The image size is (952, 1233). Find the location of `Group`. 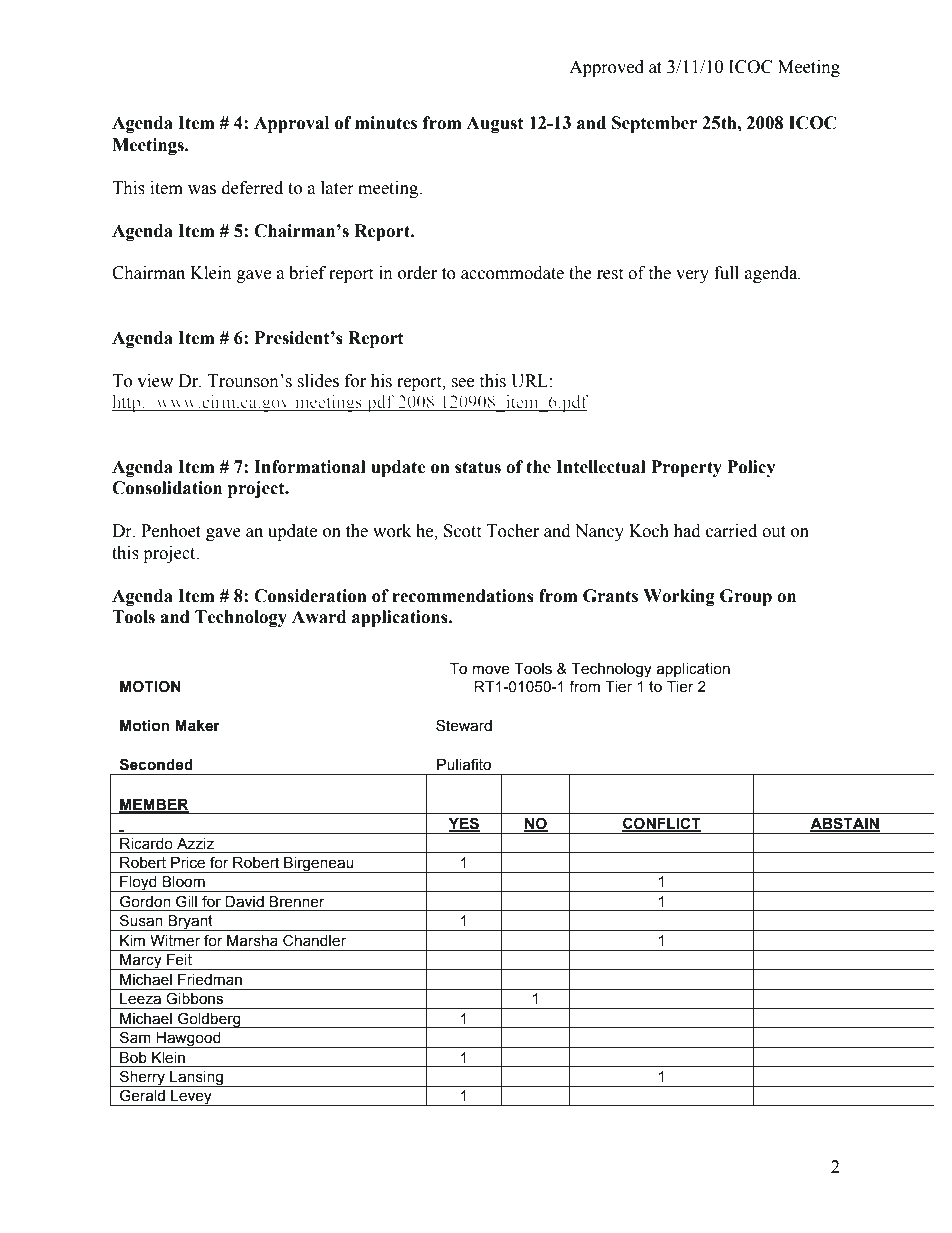

Group is located at coordinates (746, 597).
